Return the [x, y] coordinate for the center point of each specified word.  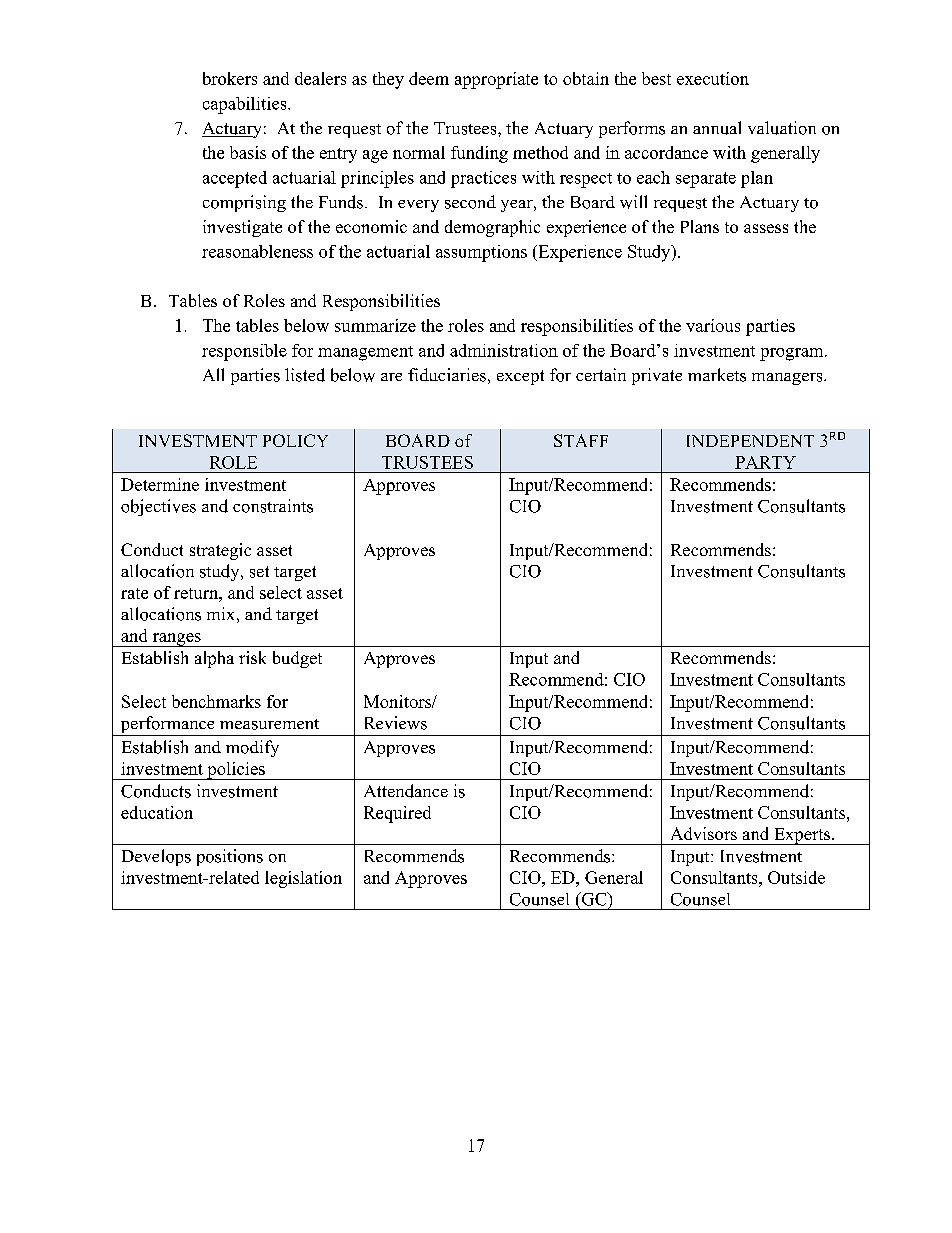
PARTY [765, 462]
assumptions [481, 253]
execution [713, 78]
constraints [273, 506]
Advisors [704, 833]
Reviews [396, 723]
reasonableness [257, 251]
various [713, 325]
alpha [214, 659]
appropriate [496, 80]
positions [230, 857]
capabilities [246, 105]
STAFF [581, 440]
